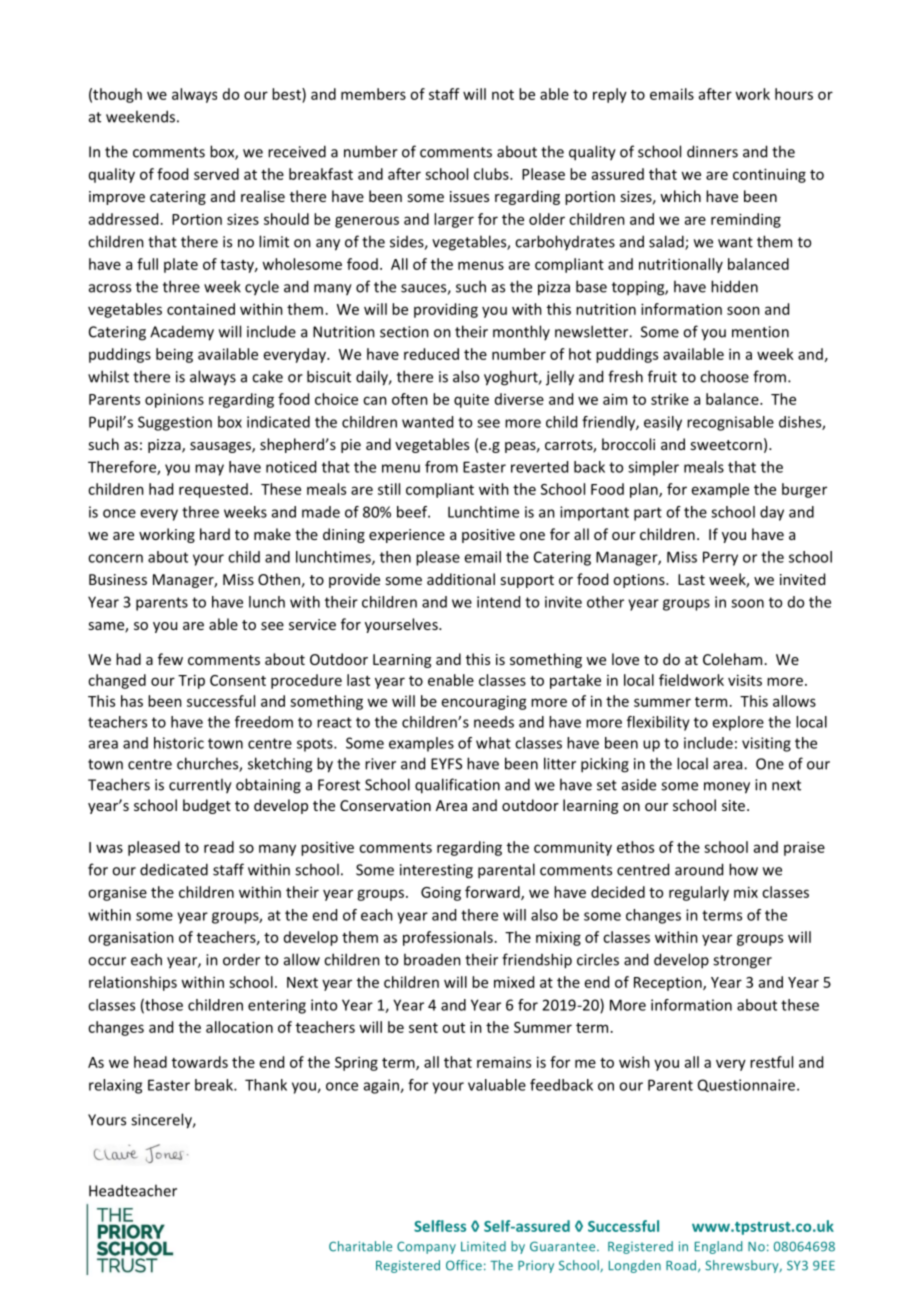 The width and height of the screenshot is (924, 1308). What do you see at coordinates (492, 174) in the screenshot?
I see `clubs` at bounding box center [492, 174].
